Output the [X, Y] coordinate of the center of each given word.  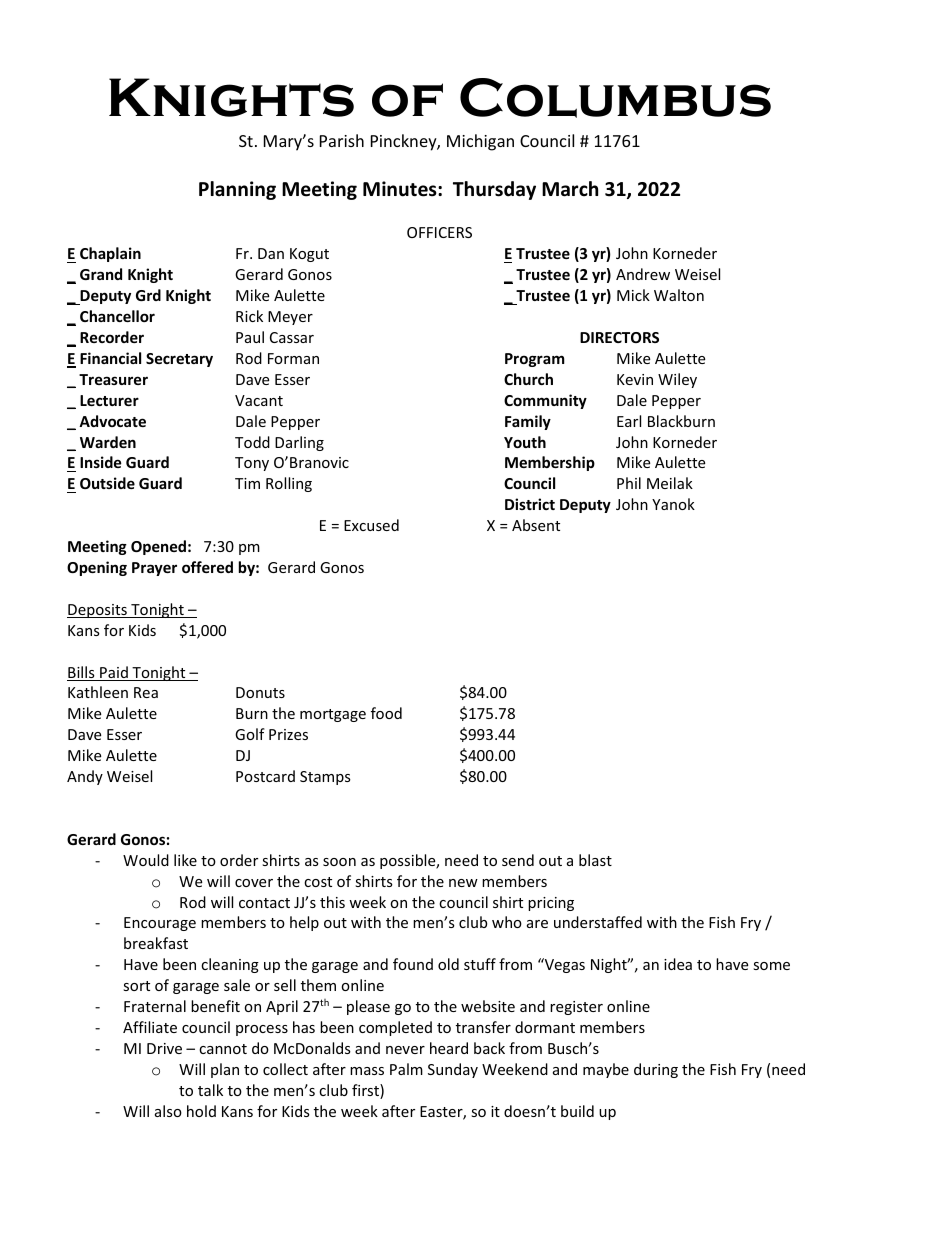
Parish [342, 140]
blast [595, 860]
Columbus [615, 98]
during [656, 1070]
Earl [629, 421]
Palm [406, 1069]
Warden [108, 442]
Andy [85, 777]
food [386, 713]
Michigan [480, 142]
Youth [525, 442]
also [168, 1111]
